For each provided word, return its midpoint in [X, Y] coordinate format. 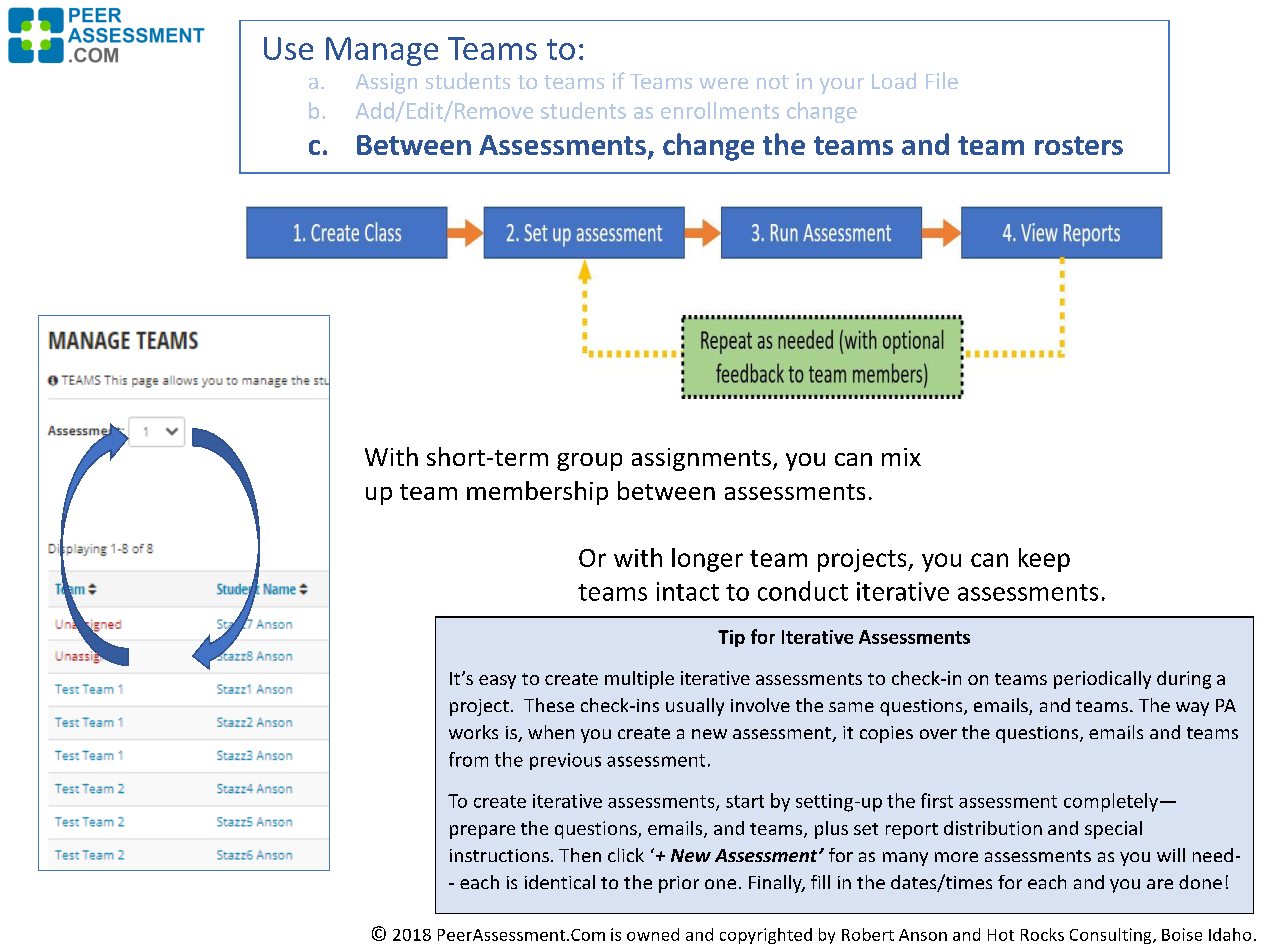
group [589, 462]
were [723, 83]
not [773, 82]
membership [537, 493]
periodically [1102, 680]
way [1192, 709]
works [473, 732]
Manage [382, 51]
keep [1044, 560]
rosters [1079, 145]
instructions [499, 855]
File [942, 80]
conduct [803, 591]
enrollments [720, 110]
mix [901, 457]
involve [760, 705]
